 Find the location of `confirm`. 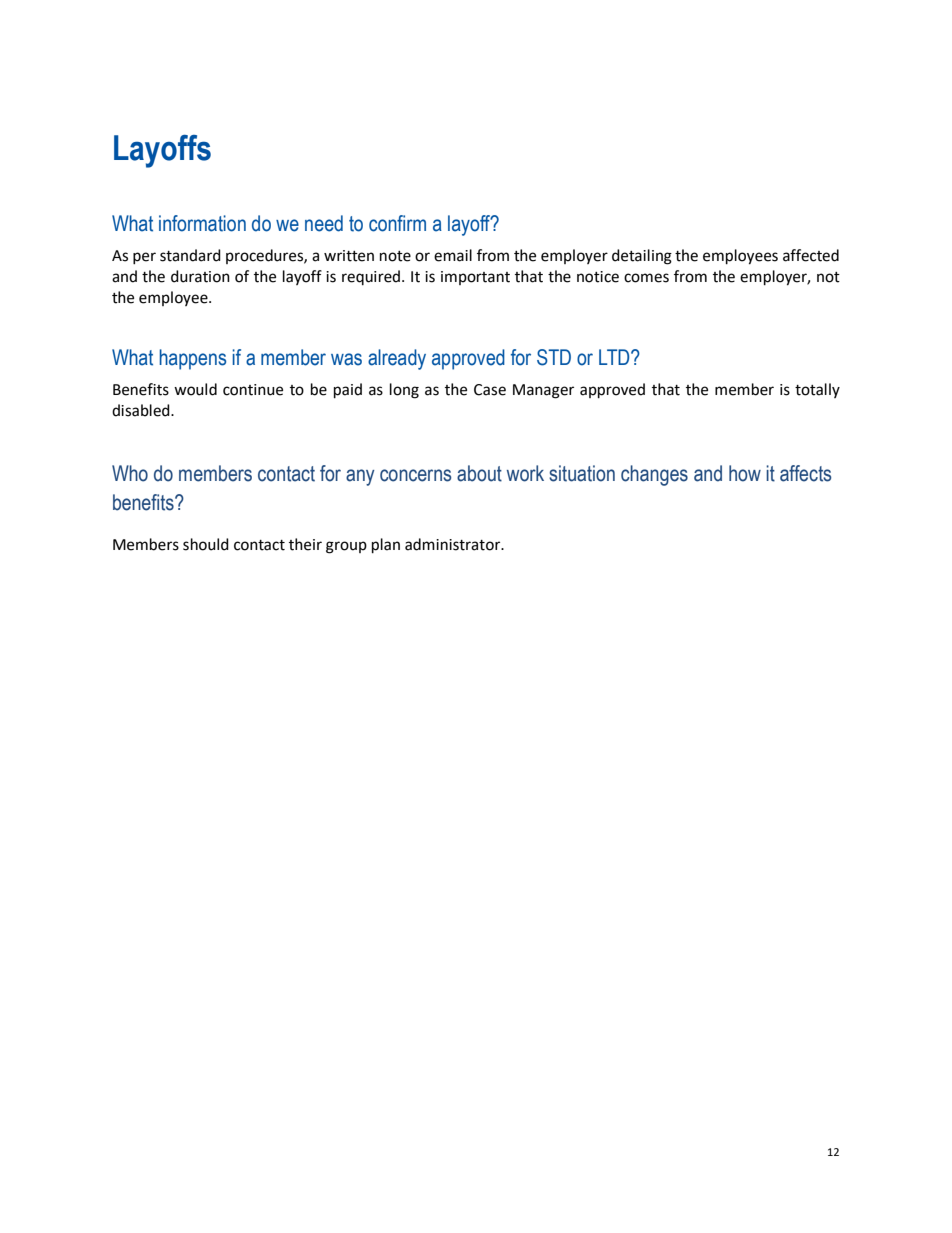

confirm is located at coordinates (397, 223).
